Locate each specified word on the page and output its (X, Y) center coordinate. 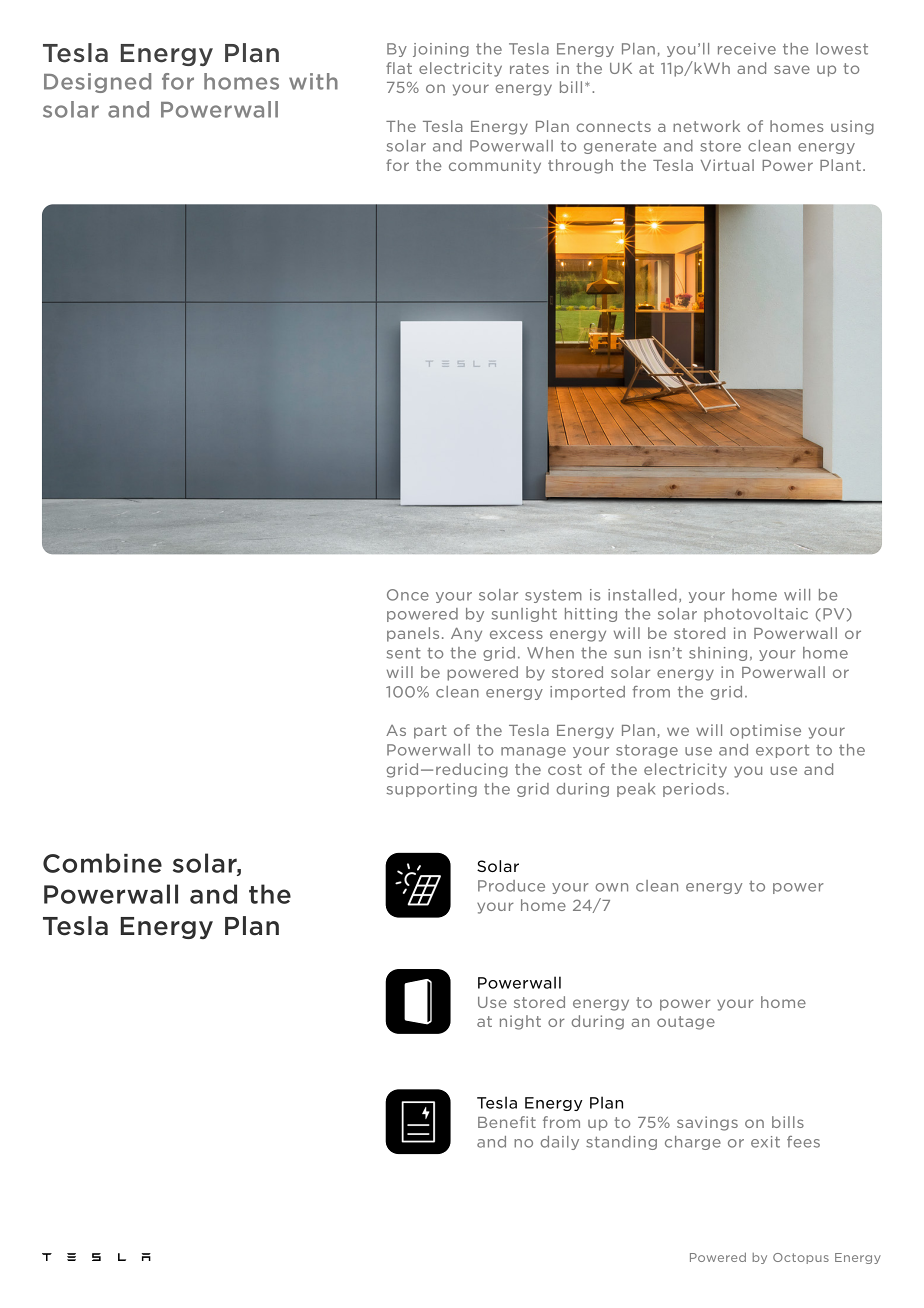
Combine (102, 863)
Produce (511, 886)
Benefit (507, 1122)
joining (441, 50)
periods (693, 790)
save (792, 69)
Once (408, 595)
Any (466, 635)
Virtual (727, 165)
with (313, 81)
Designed (97, 83)
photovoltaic (756, 615)
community (495, 166)
